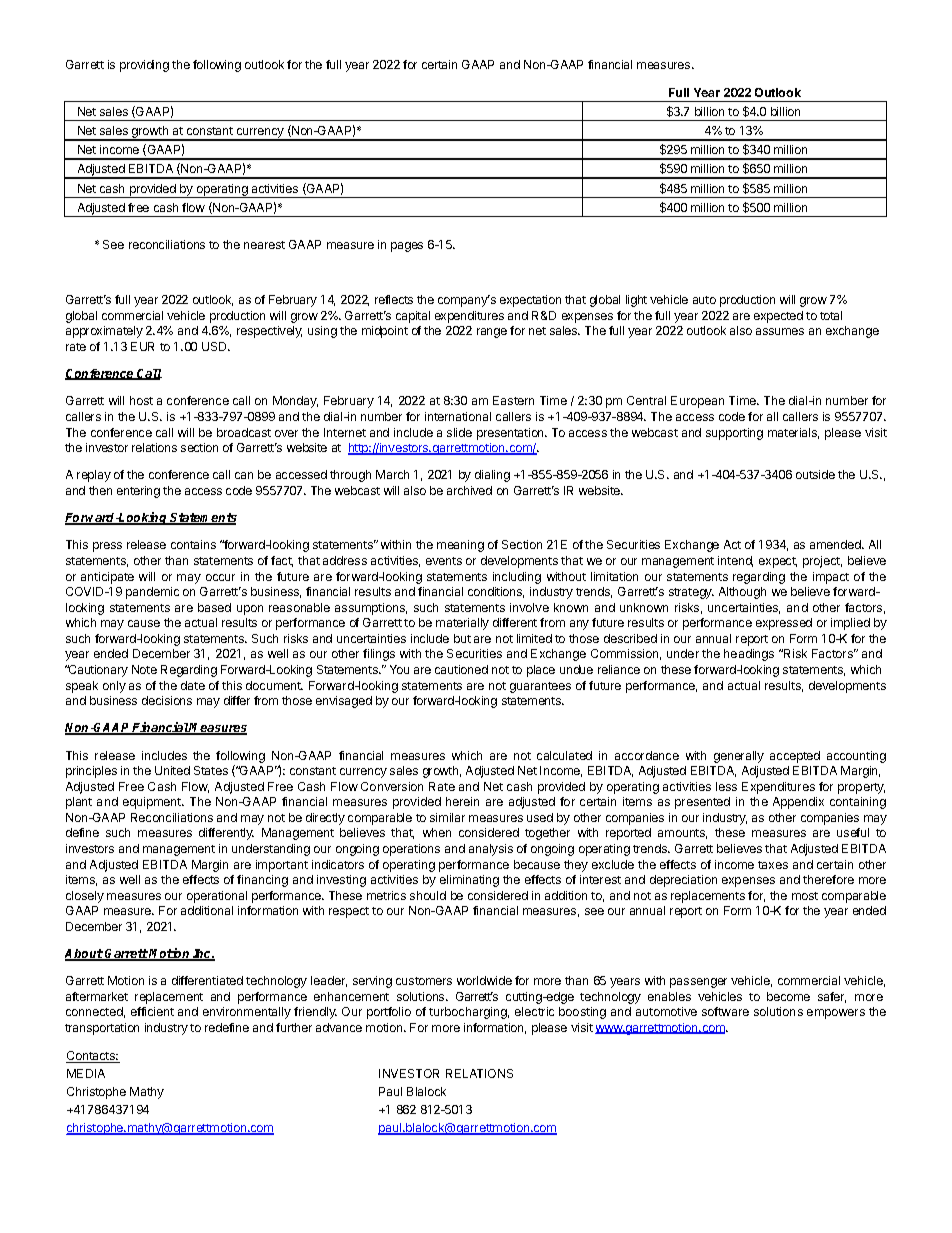  I want to click on electric, so click(534, 1011).
